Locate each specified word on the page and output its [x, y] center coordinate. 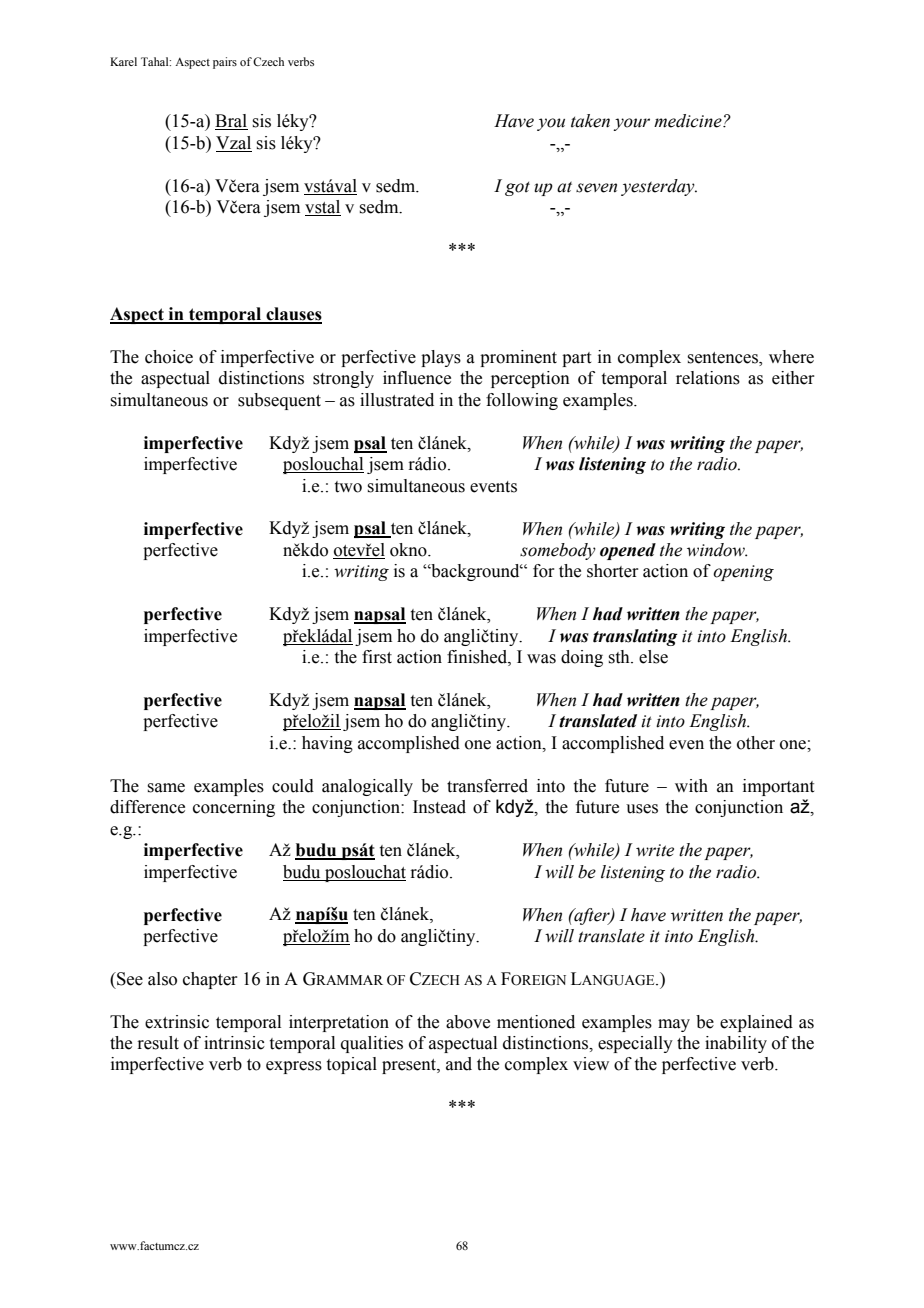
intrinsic [234, 1043]
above [468, 1022]
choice [169, 357]
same [166, 788]
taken [590, 121]
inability [736, 1044]
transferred [487, 786]
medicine [689, 121]
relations [708, 378]
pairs [225, 63]
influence [417, 378]
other [756, 743]
